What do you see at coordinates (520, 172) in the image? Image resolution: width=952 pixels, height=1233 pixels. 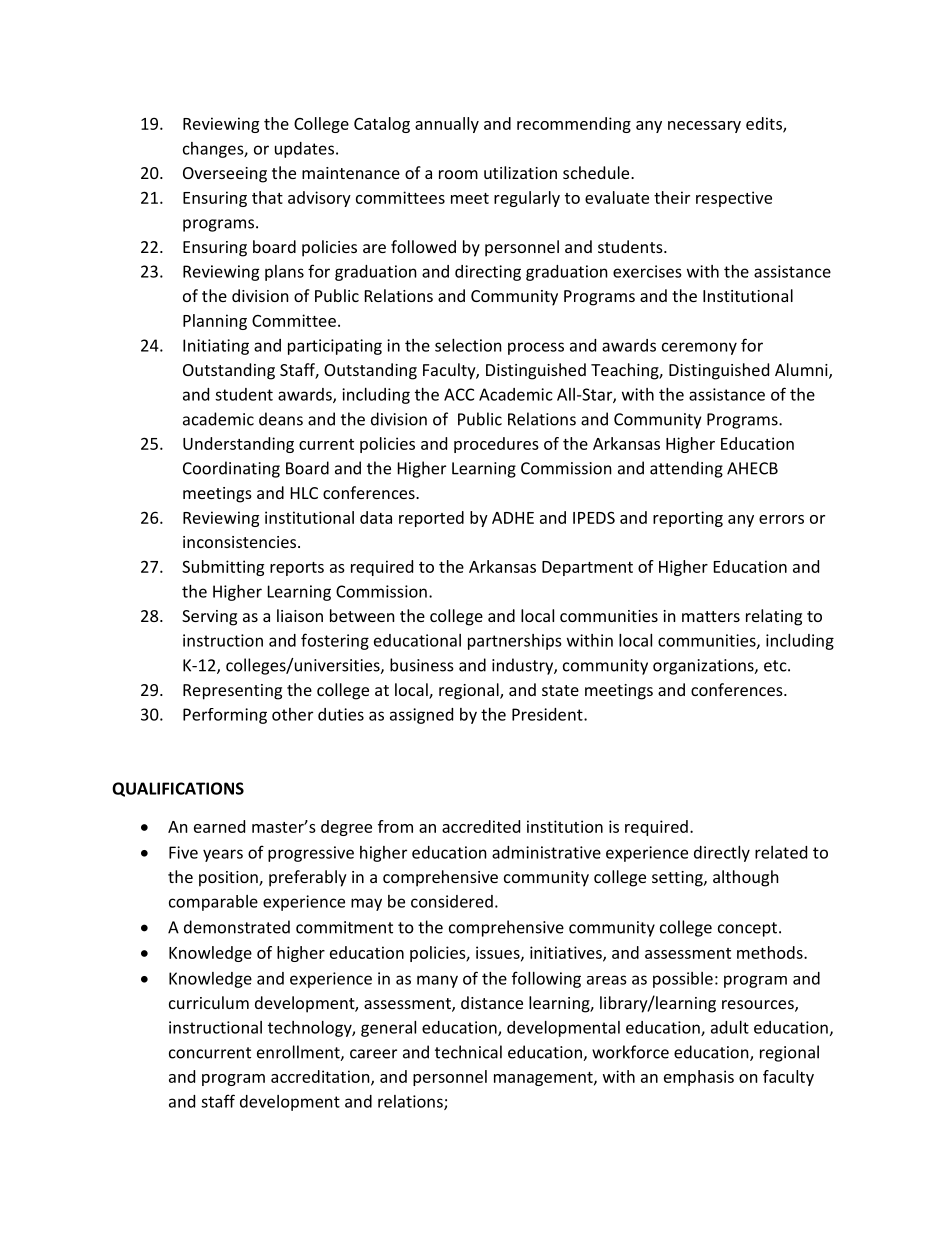 I see `utilization` at bounding box center [520, 172].
